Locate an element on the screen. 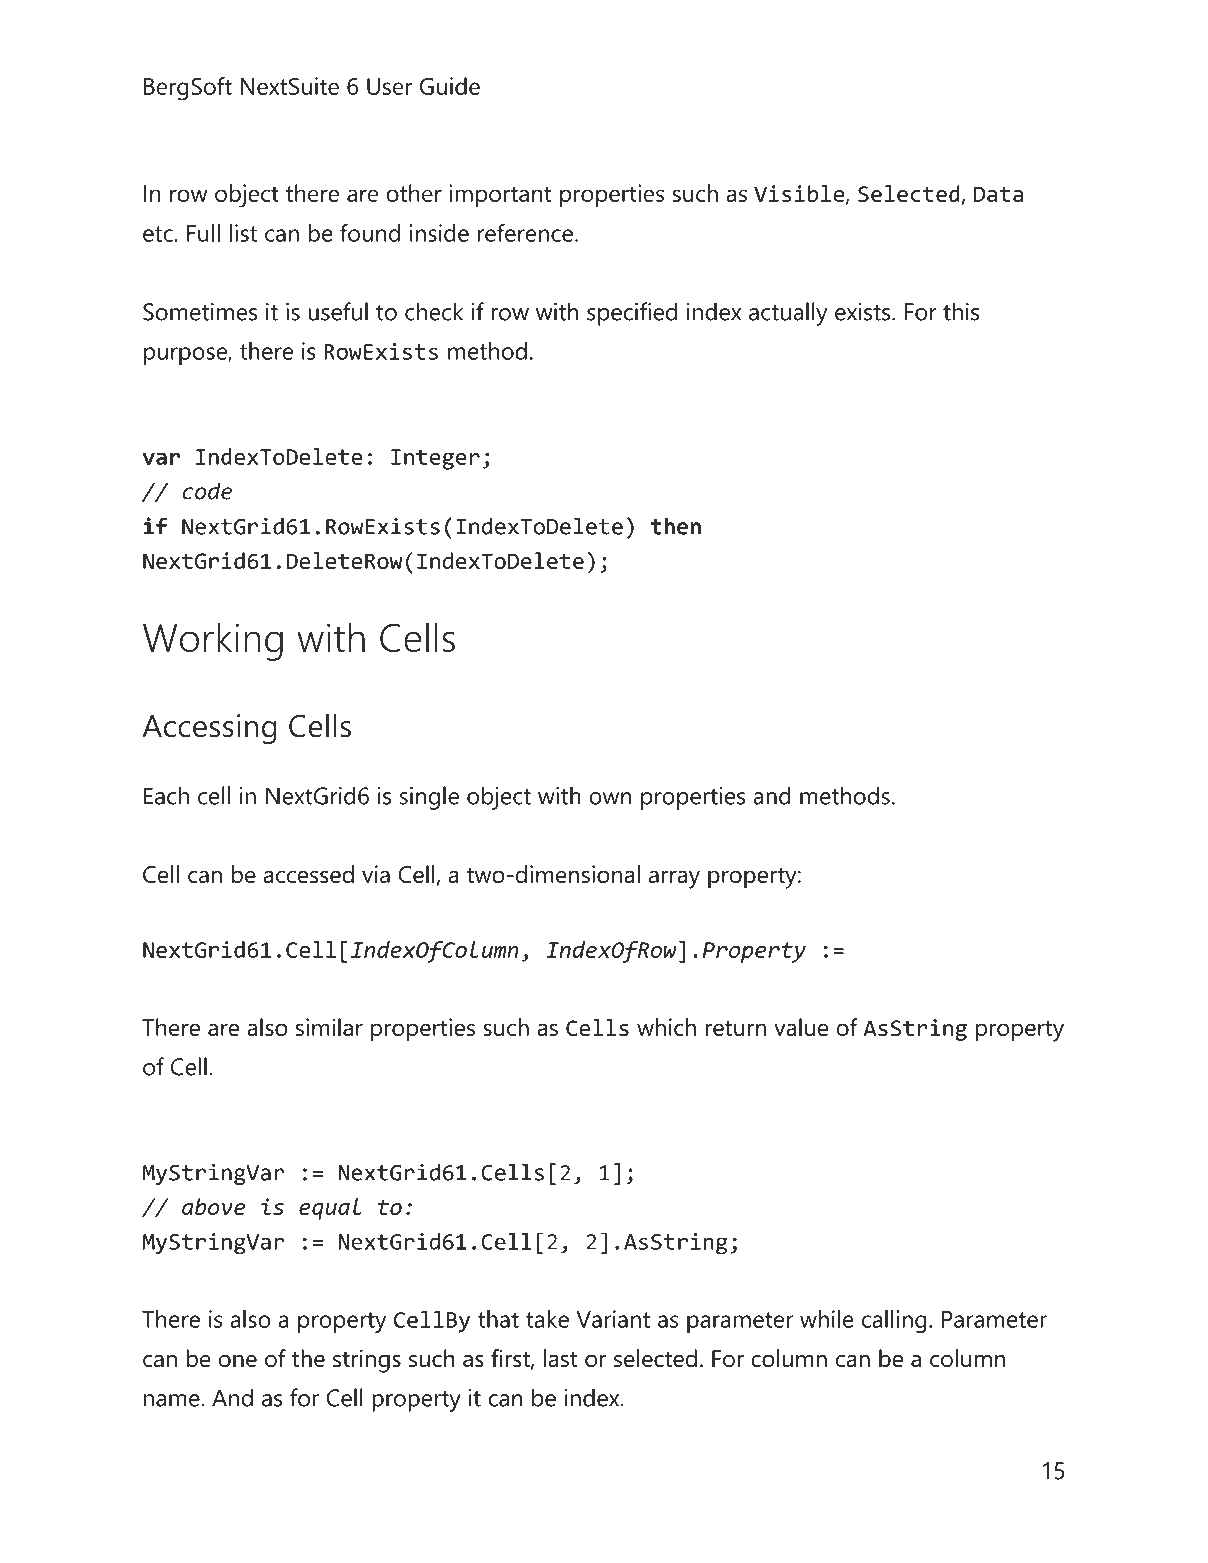 Image resolution: width=1208 pixels, height=1563 pixels. important is located at coordinates (501, 196).
